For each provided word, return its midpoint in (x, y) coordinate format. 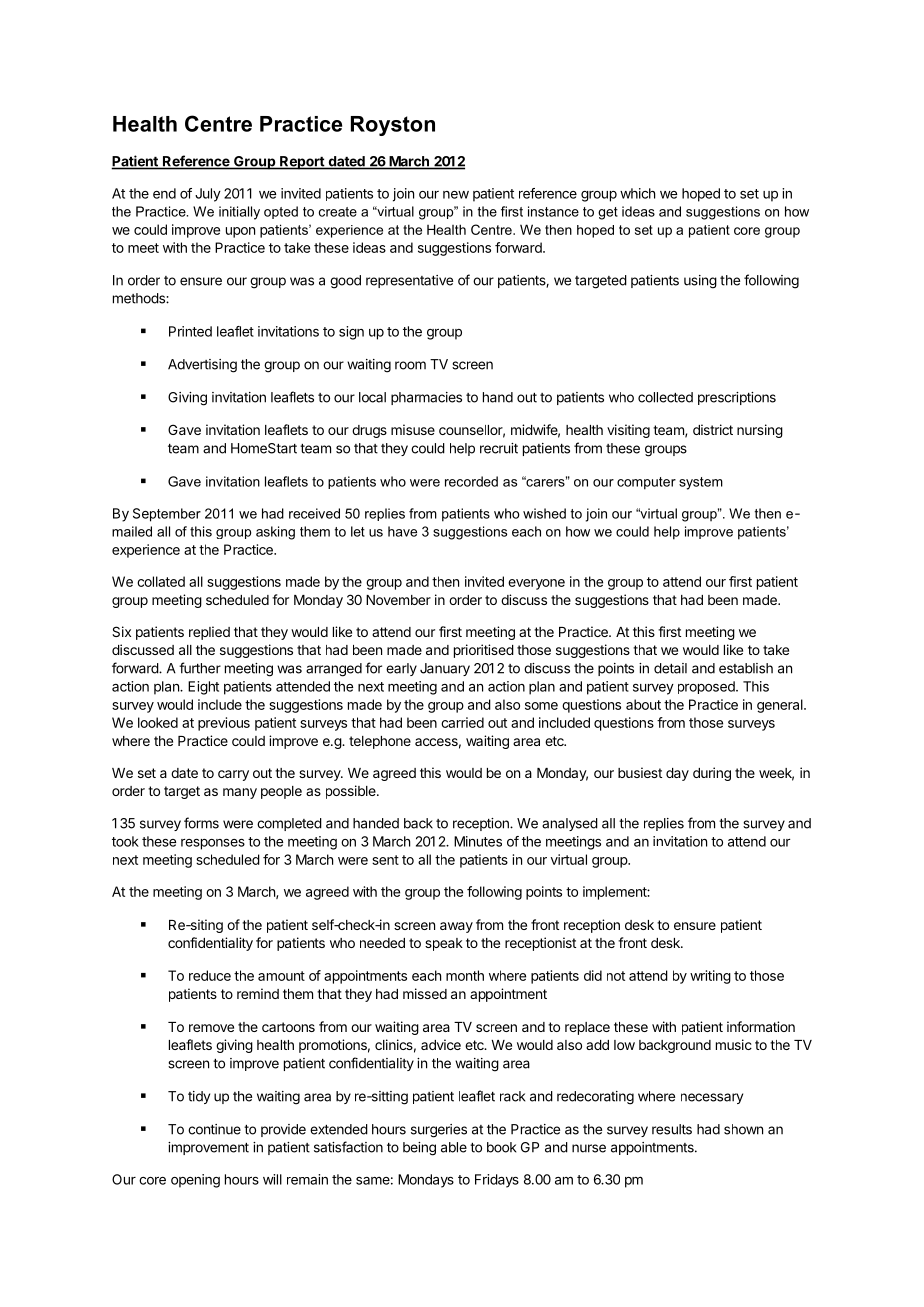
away (456, 927)
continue (214, 1129)
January (445, 669)
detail (670, 668)
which (637, 193)
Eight (203, 688)
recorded (471, 481)
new (456, 195)
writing (710, 977)
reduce (210, 975)
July (208, 195)
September (167, 515)
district (713, 429)
